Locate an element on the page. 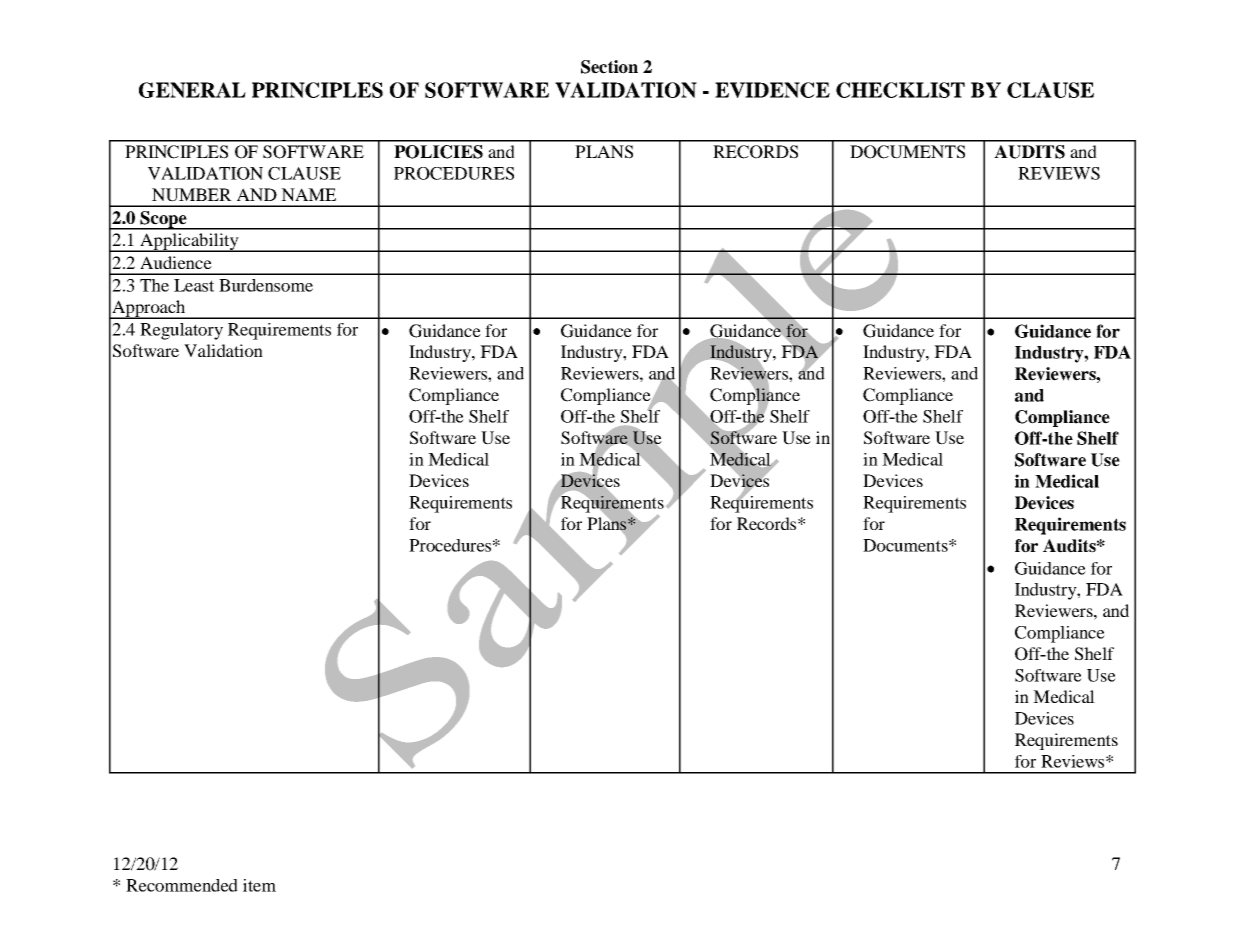 This page has width=1233, height=952. Least is located at coordinates (194, 285).
